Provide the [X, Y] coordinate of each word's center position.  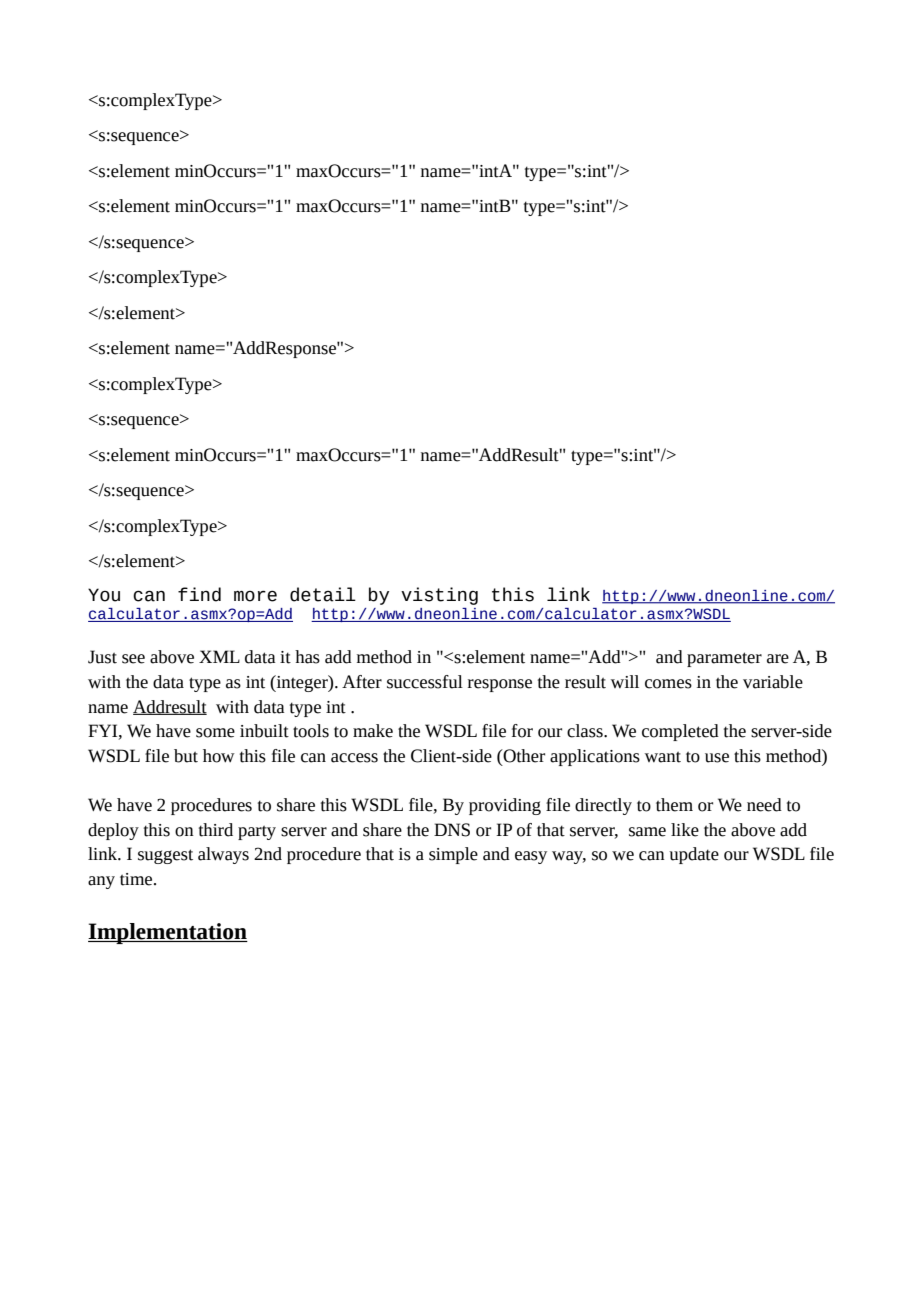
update [694, 855]
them [674, 805]
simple [453, 855]
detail [323, 594]
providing [505, 806]
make [373, 731]
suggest [165, 856]
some [215, 733]
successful [425, 682]
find [199, 594]
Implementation [168, 933]
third [216, 830]
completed [680, 732]
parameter [724, 659]
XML [219, 656]
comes [668, 684]
